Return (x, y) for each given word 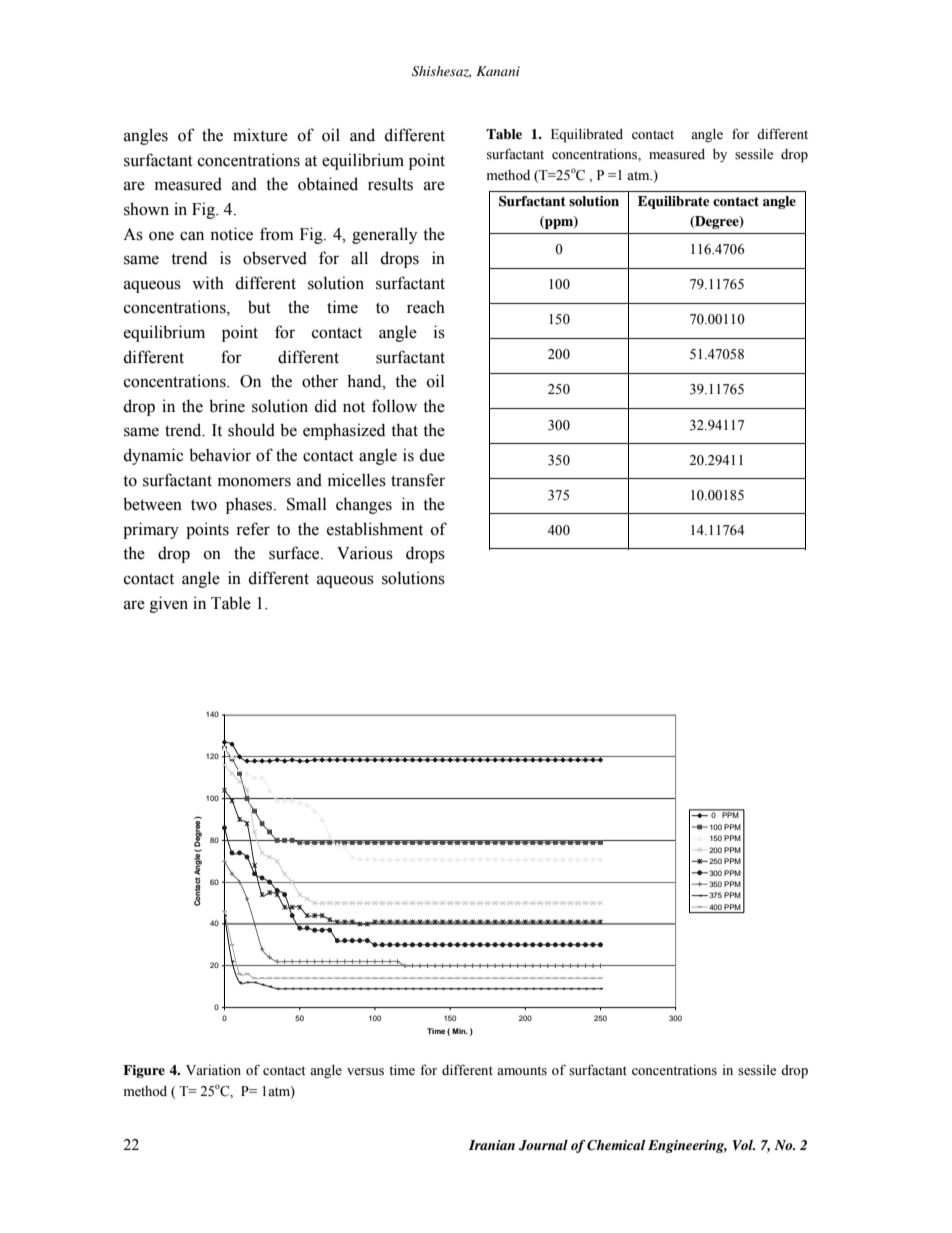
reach (426, 307)
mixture (260, 135)
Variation (213, 1069)
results (390, 184)
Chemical (616, 1145)
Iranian (492, 1145)
